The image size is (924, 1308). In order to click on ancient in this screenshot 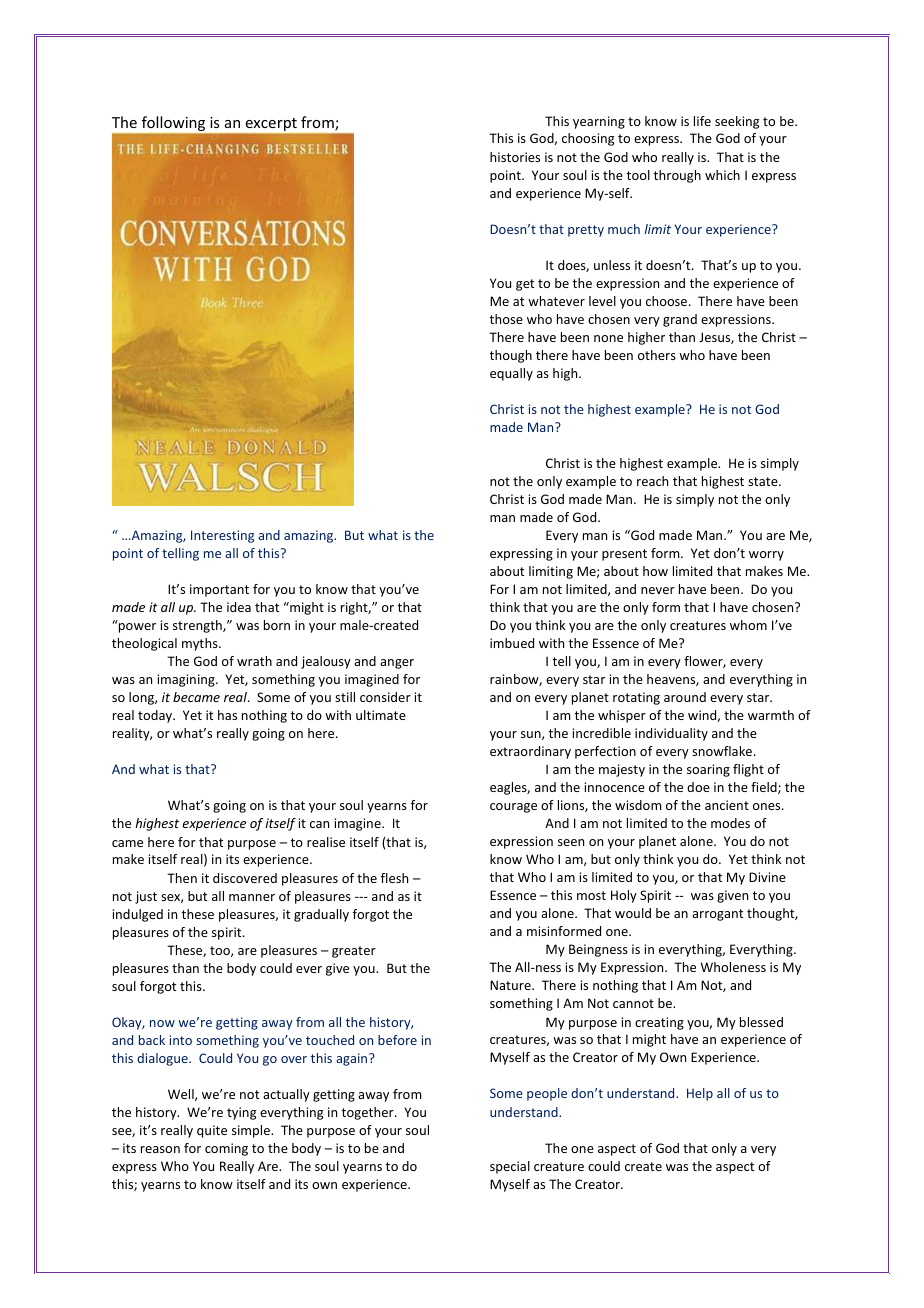, I will do `click(727, 805)`.
